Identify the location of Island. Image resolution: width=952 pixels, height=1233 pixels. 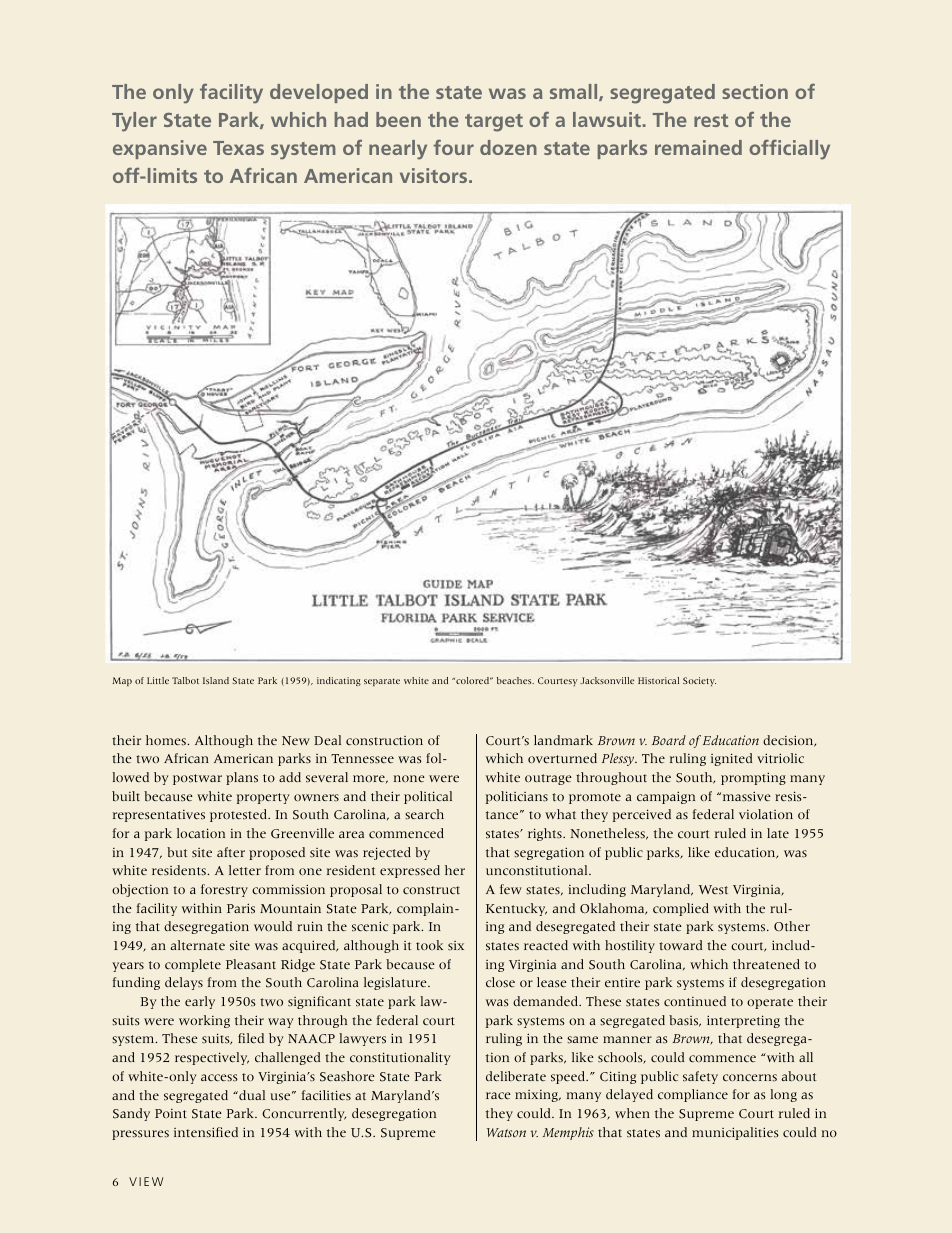
(216, 680).
